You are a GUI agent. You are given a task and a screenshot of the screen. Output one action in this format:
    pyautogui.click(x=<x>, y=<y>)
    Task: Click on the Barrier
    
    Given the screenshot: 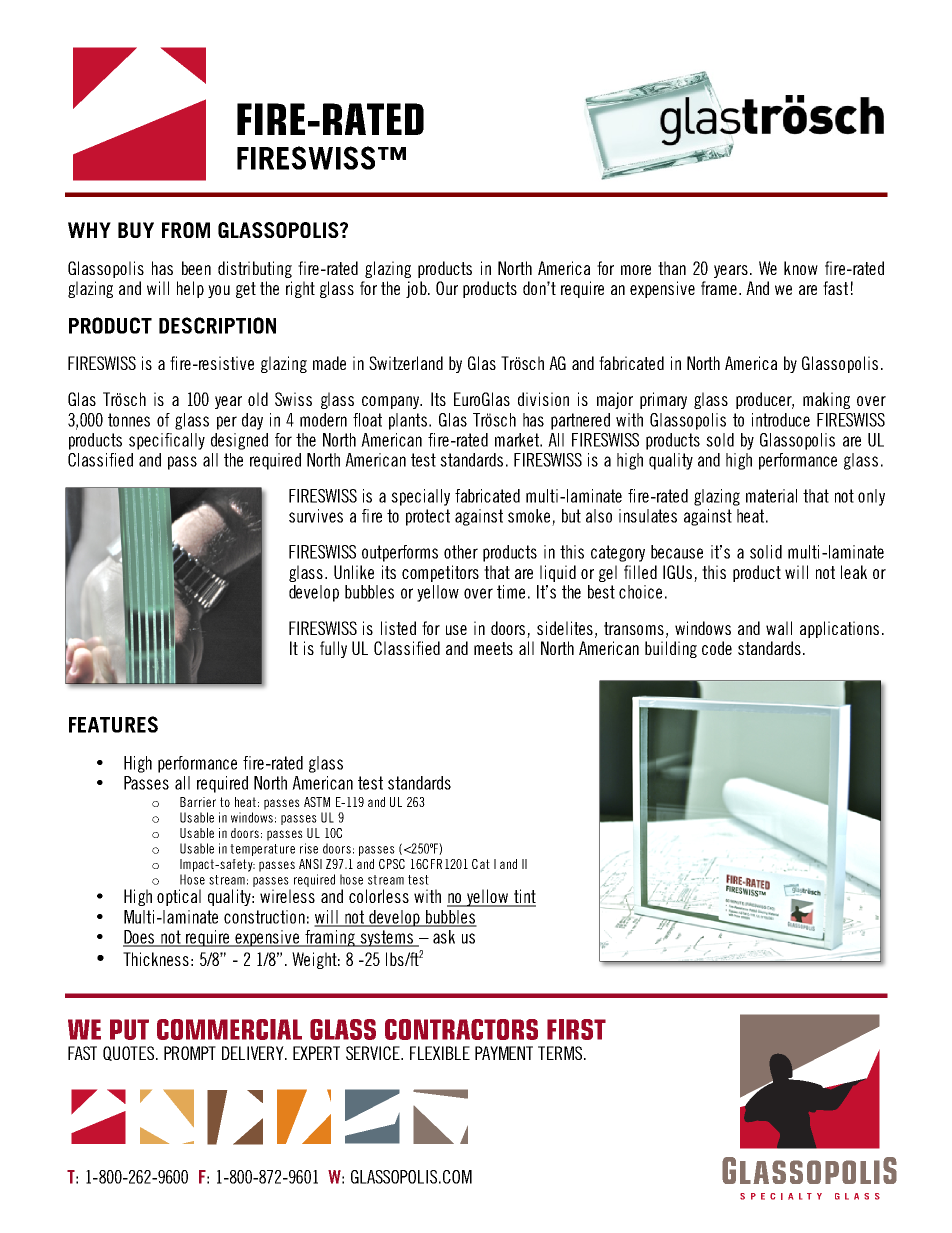 What is the action you would take?
    pyautogui.click(x=198, y=802)
